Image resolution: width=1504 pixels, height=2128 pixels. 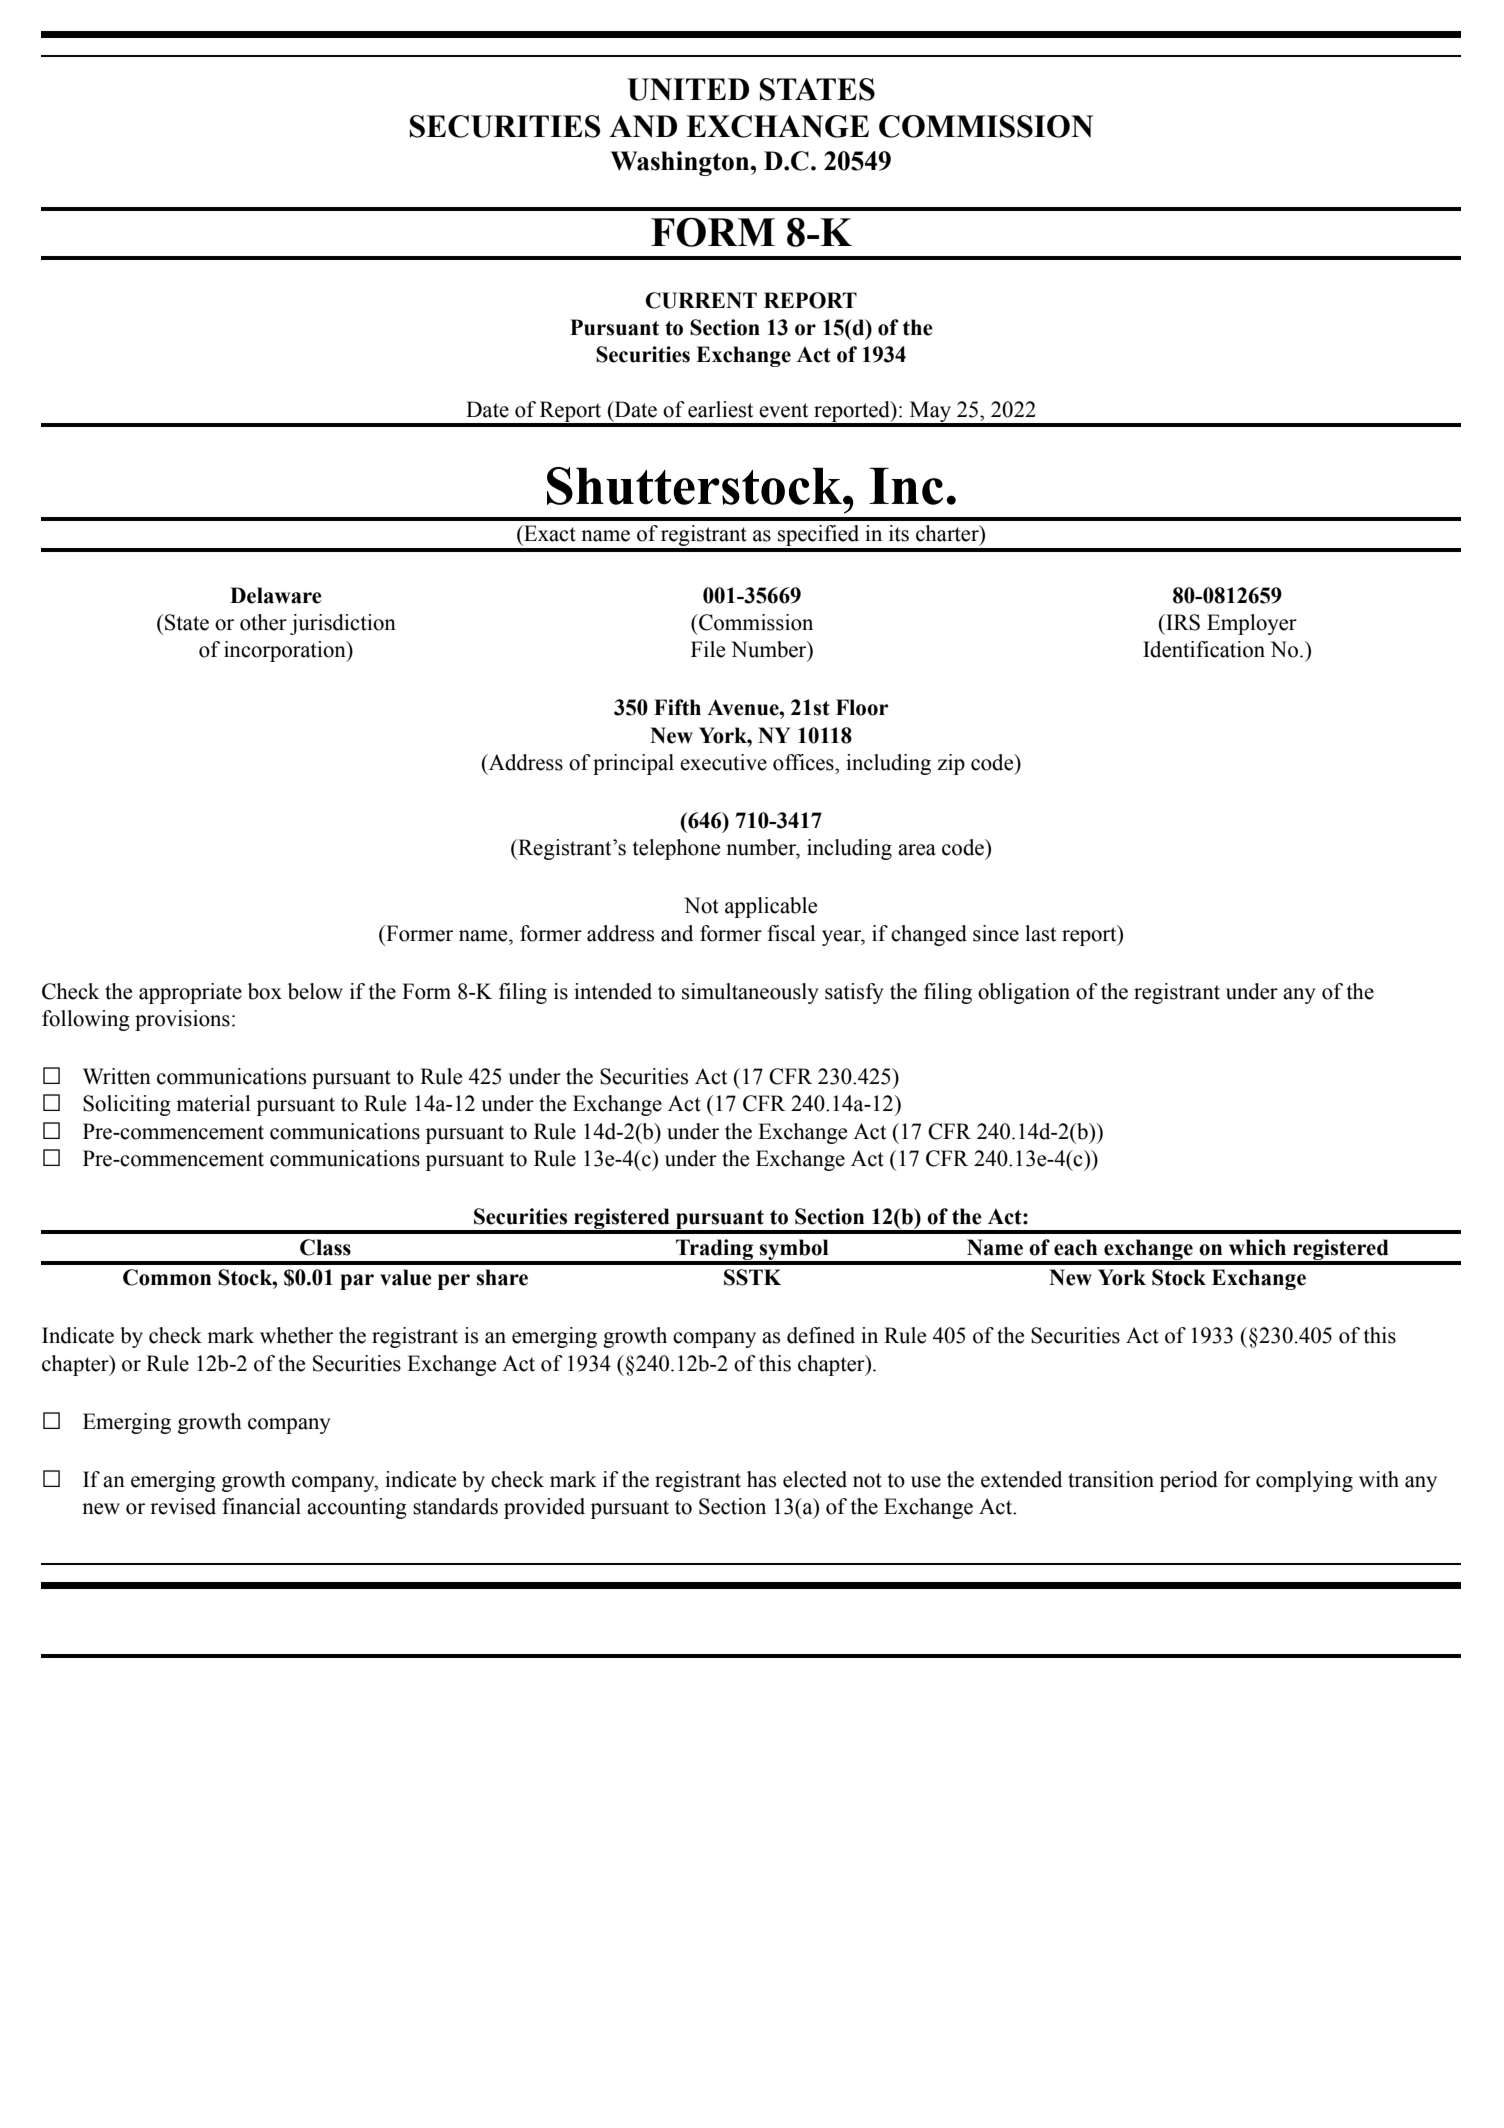 What do you see at coordinates (261, 1506) in the screenshot?
I see `financial` at bounding box center [261, 1506].
